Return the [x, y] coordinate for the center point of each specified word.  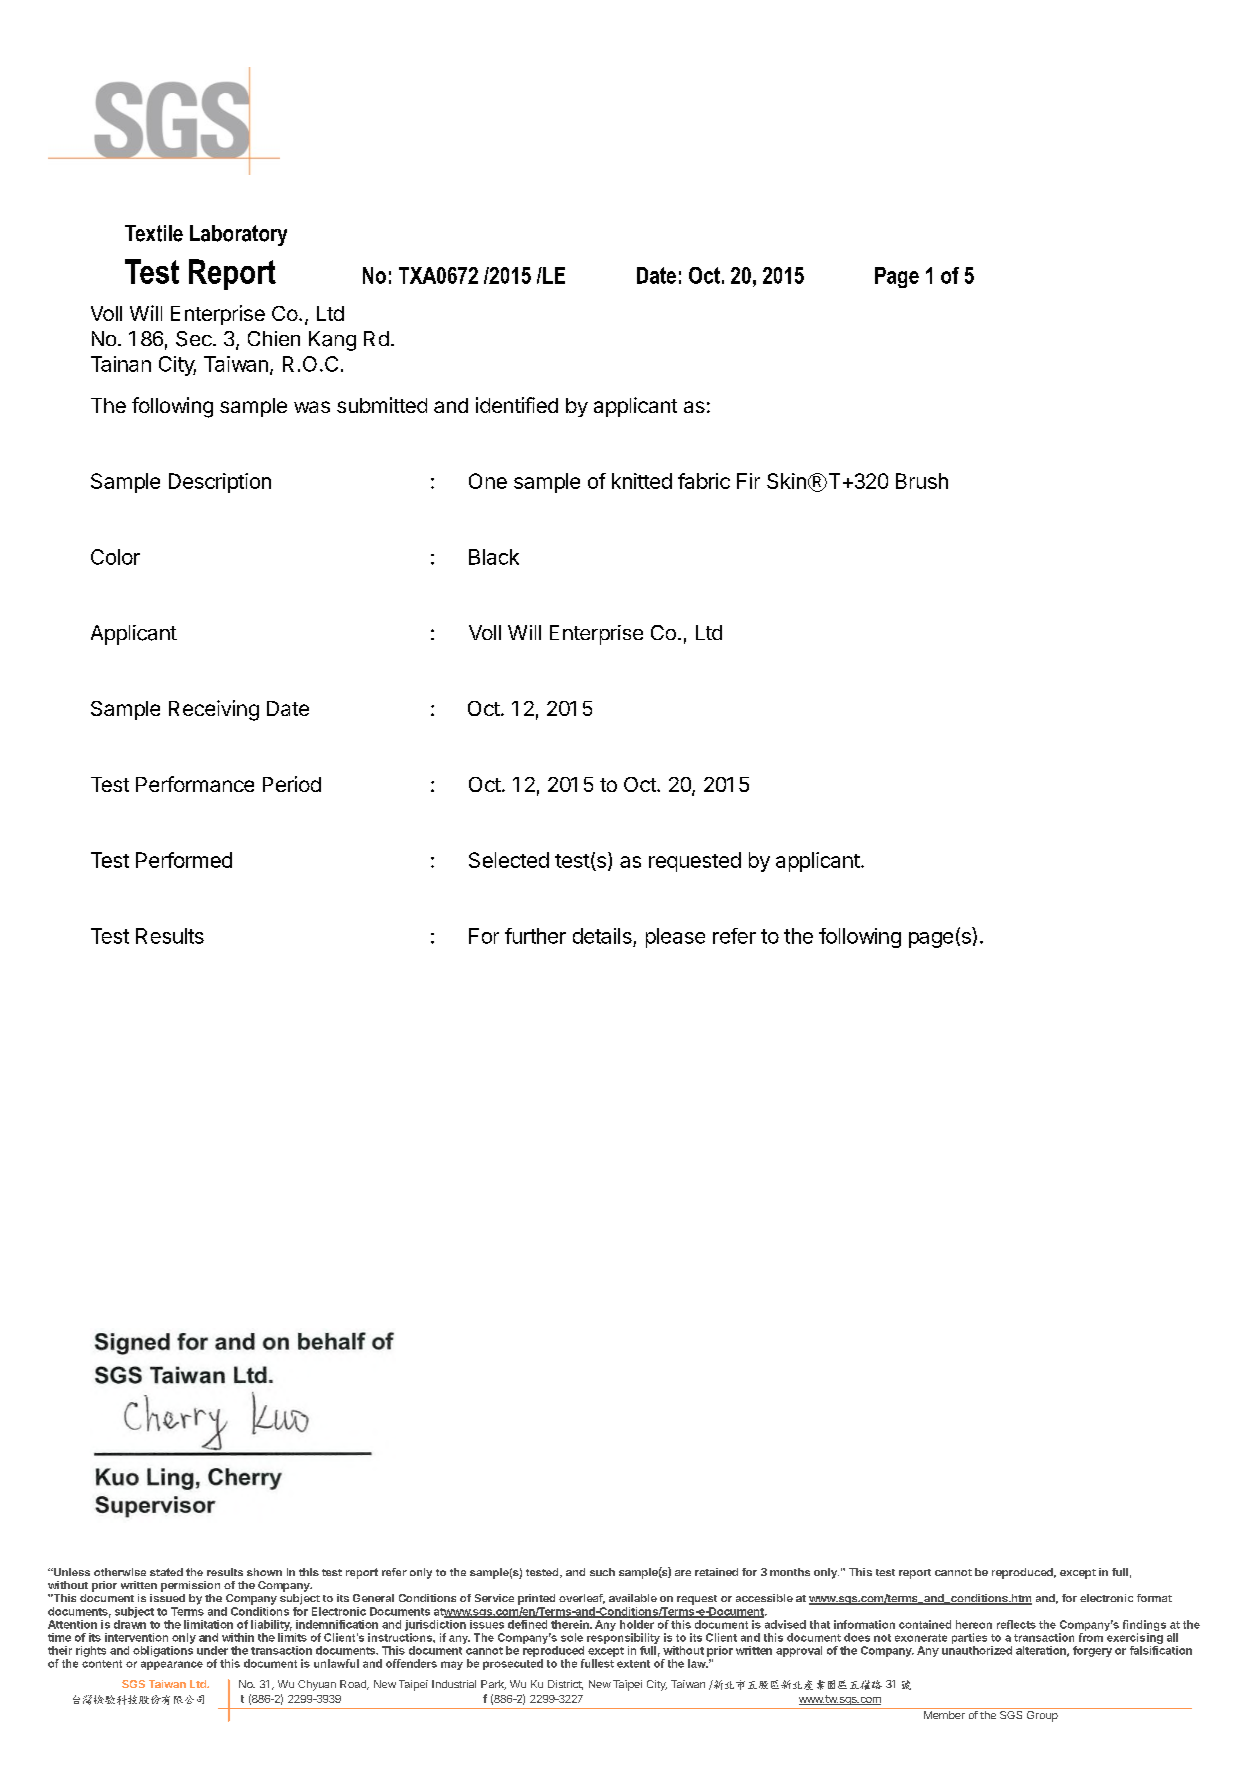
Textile [154, 233]
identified [517, 405]
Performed [184, 860]
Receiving [214, 710]
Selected [509, 860]
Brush [922, 481]
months [790, 1572]
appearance [172, 1665]
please [675, 938]
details [602, 936]
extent [633, 1664]
